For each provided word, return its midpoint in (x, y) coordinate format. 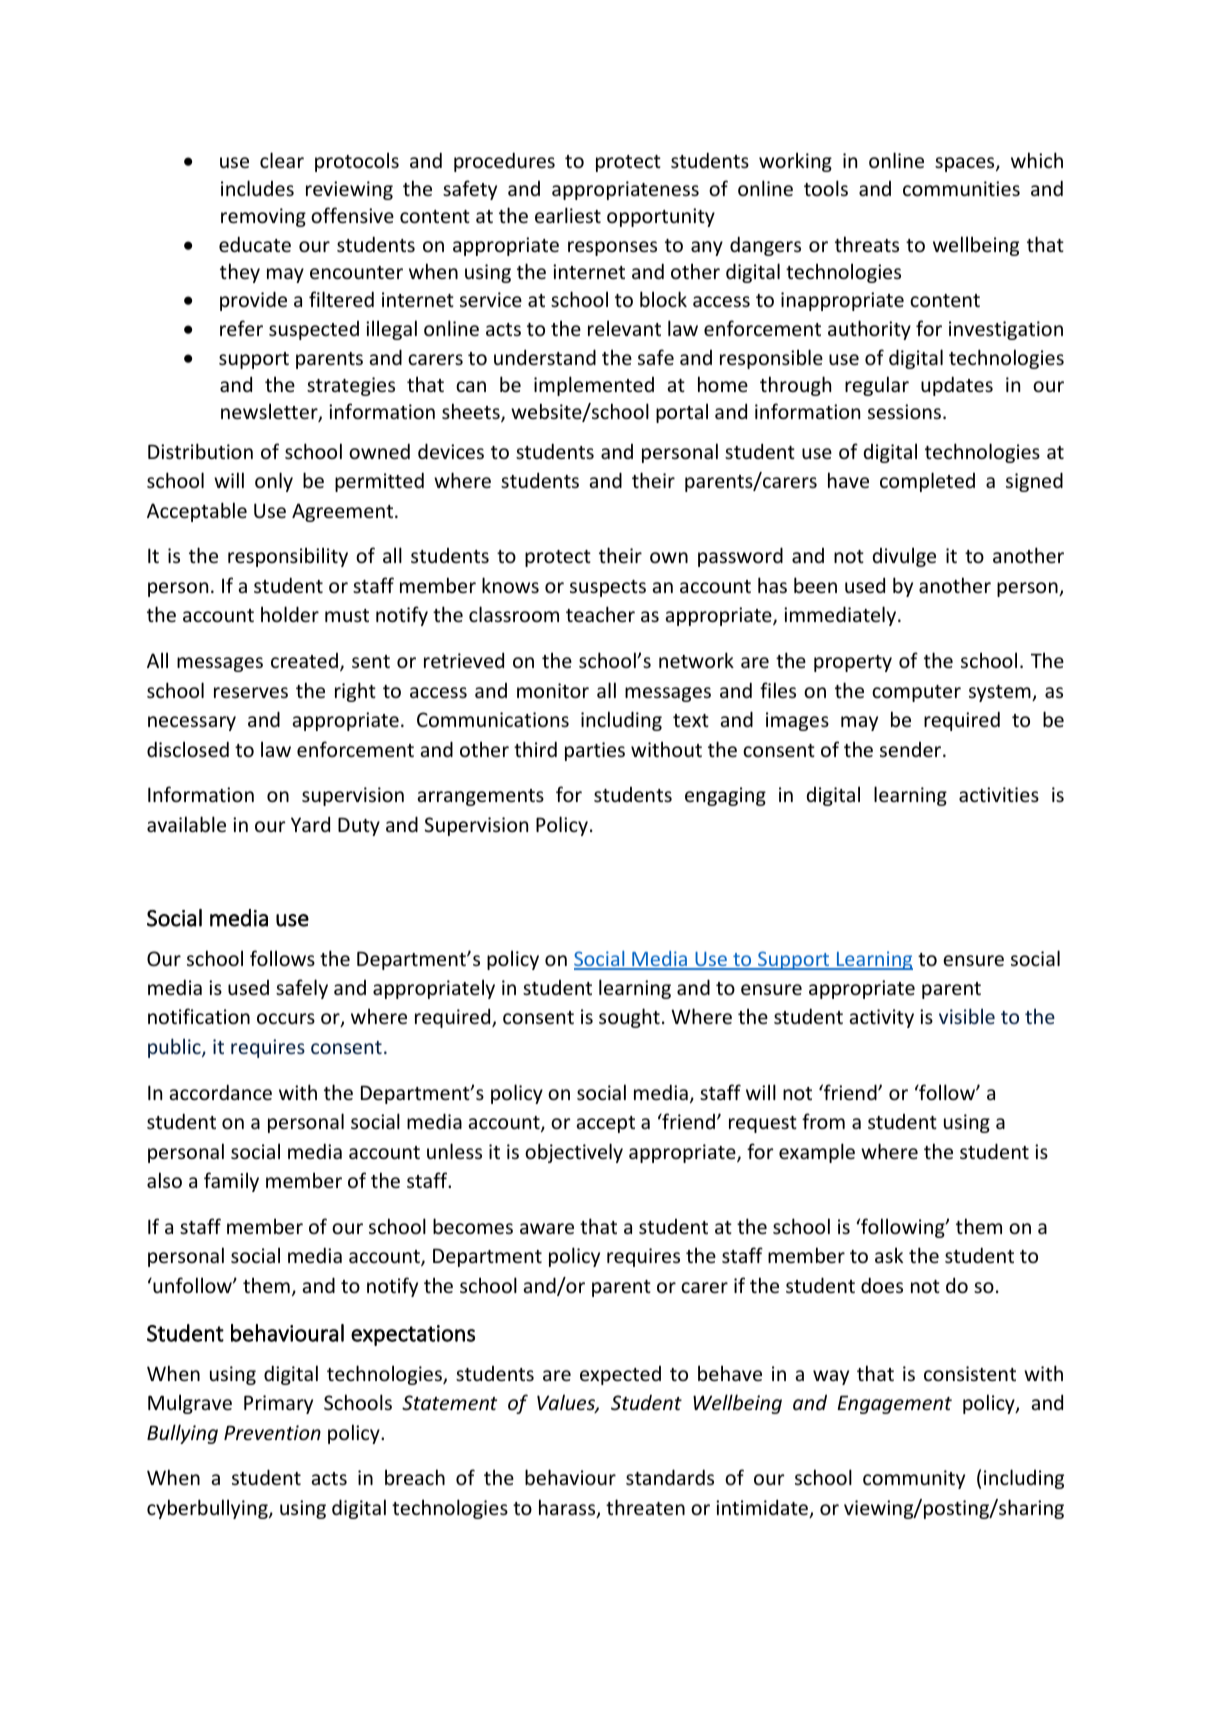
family (231, 1182)
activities (999, 794)
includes (257, 188)
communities (961, 188)
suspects (608, 588)
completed (927, 482)
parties (595, 751)
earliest (568, 215)
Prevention (272, 1432)
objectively (574, 1153)
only (274, 482)
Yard (310, 824)
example (817, 1153)
